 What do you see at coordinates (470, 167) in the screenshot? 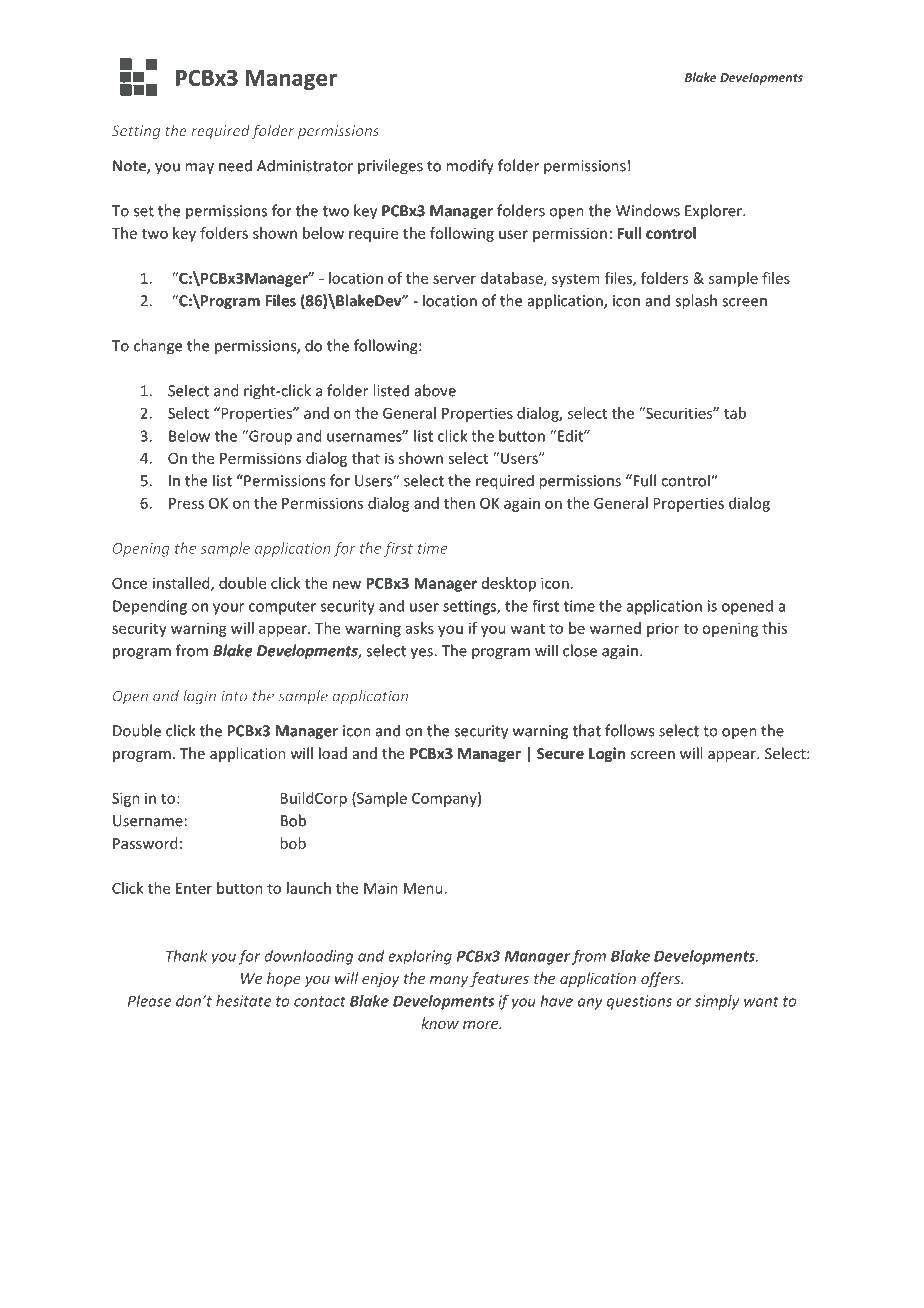
I see `modify` at bounding box center [470, 167].
